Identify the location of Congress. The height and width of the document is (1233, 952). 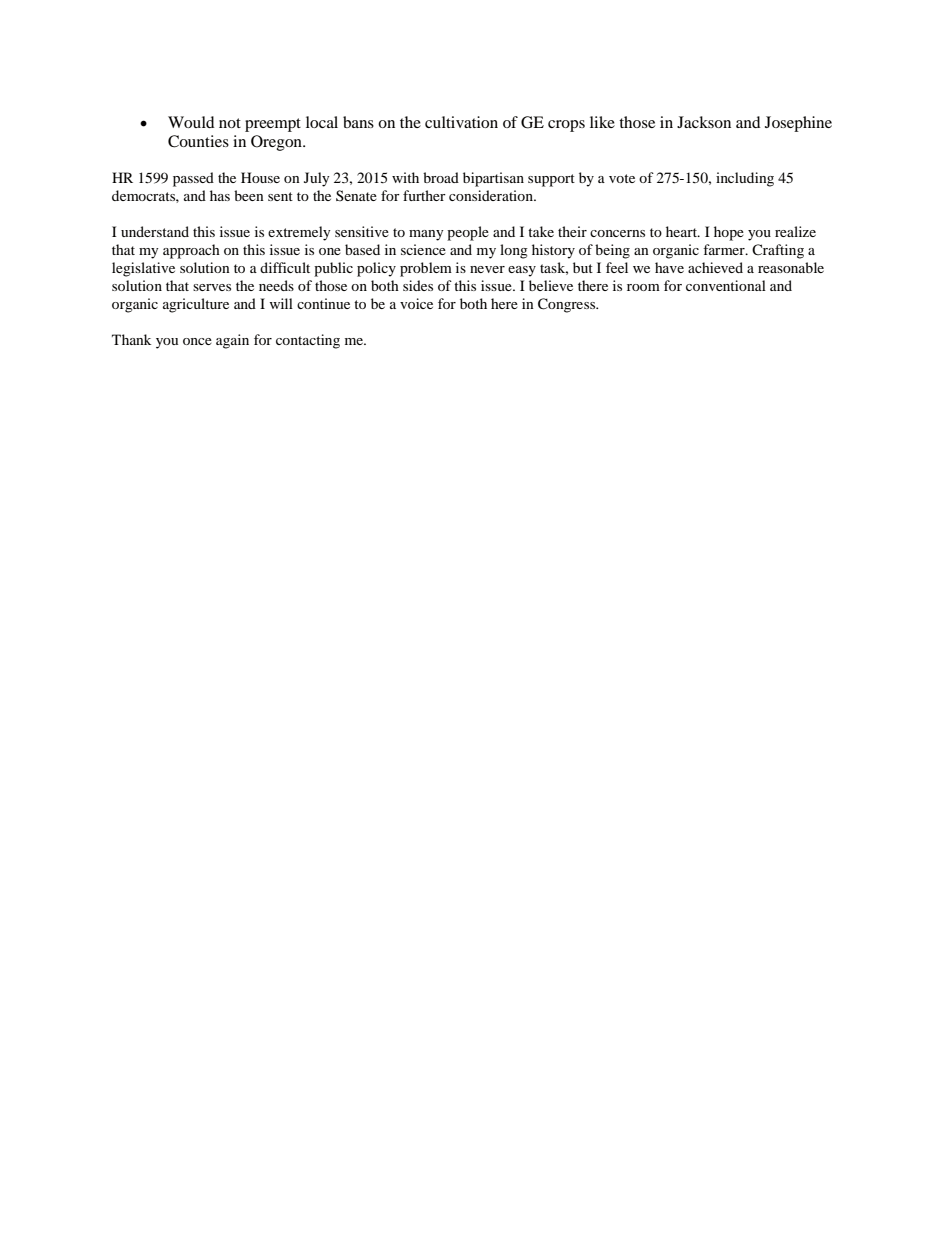
(568, 305).
